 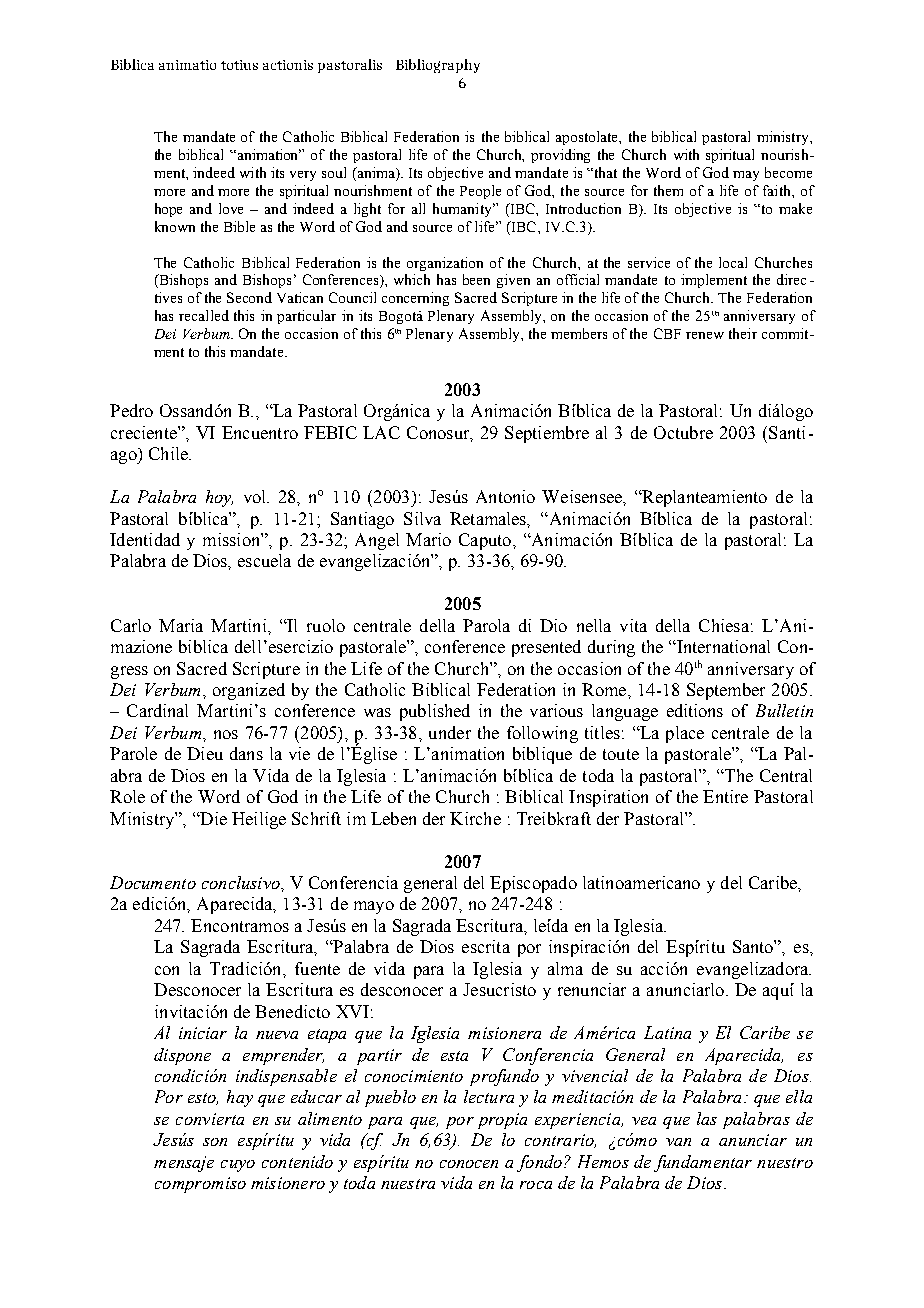 I want to click on hoy, so click(x=219, y=498).
